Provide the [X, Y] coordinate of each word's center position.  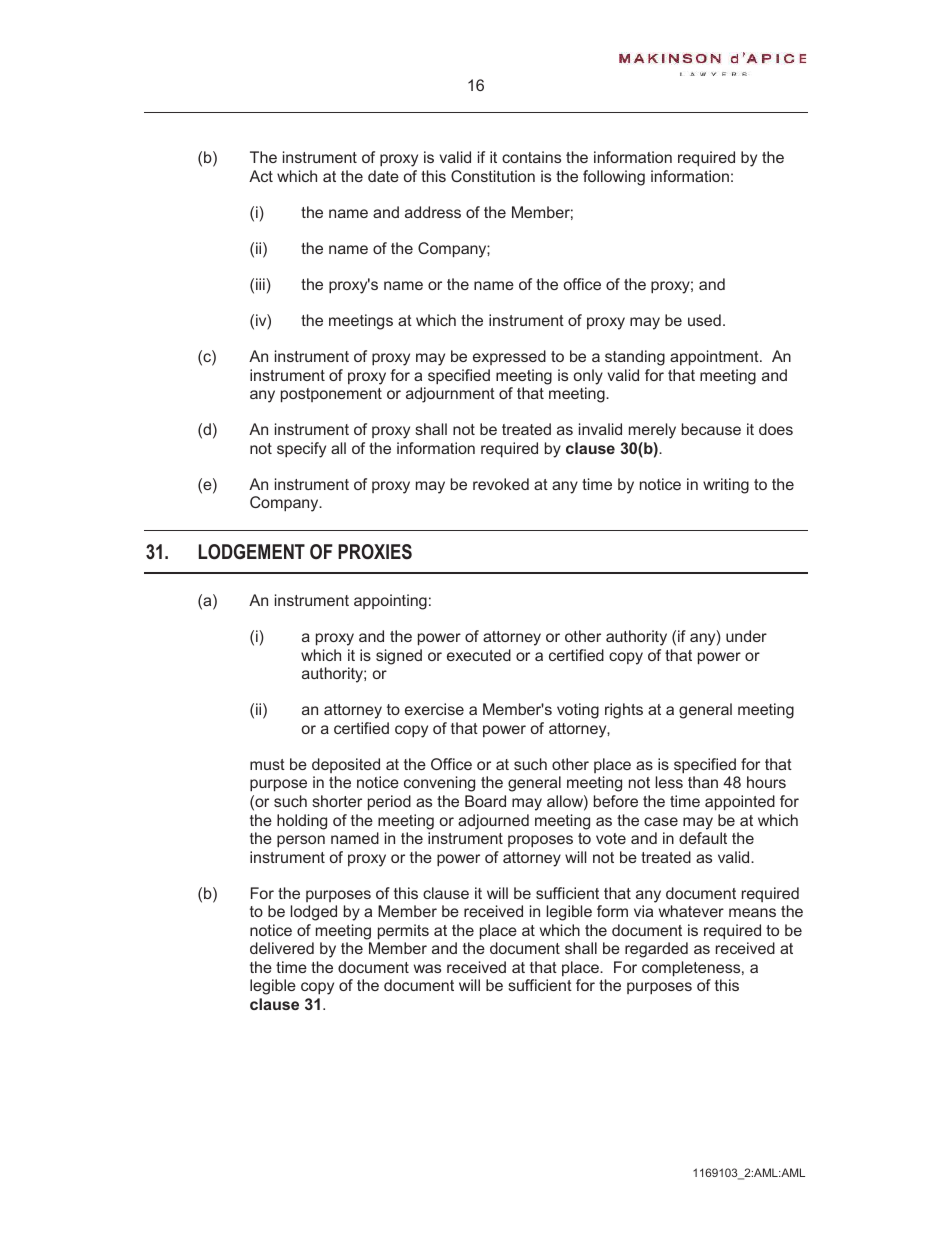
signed [399, 657]
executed [479, 655]
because [711, 429]
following [614, 178]
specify [301, 450]
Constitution [493, 176]
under [746, 636]
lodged [314, 913]
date [383, 176]
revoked [501, 484]
